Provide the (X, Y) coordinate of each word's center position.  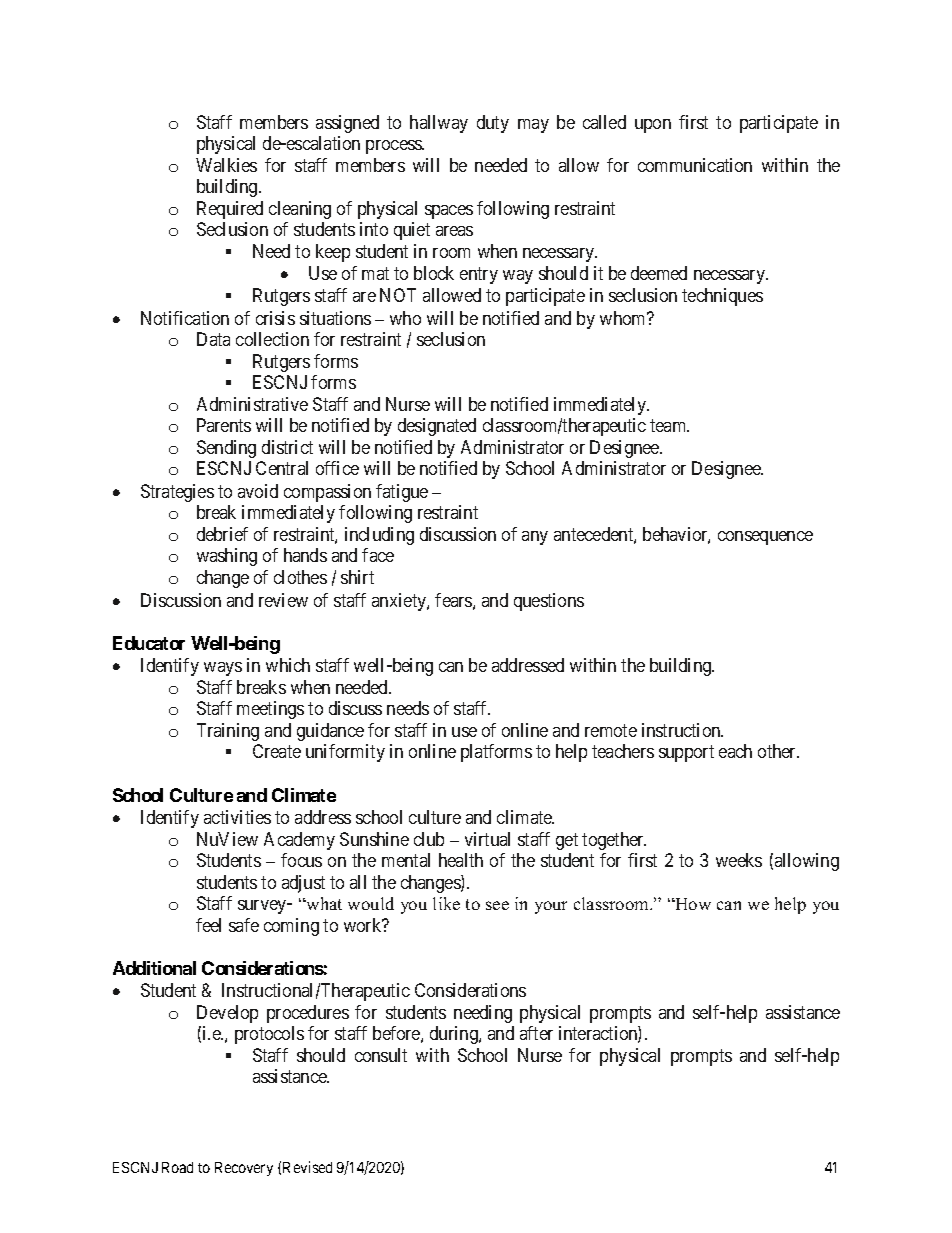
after (536, 1033)
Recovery (244, 1169)
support (686, 754)
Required (230, 210)
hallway (439, 124)
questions (549, 602)
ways (223, 669)
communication (695, 165)
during (455, 1035)
